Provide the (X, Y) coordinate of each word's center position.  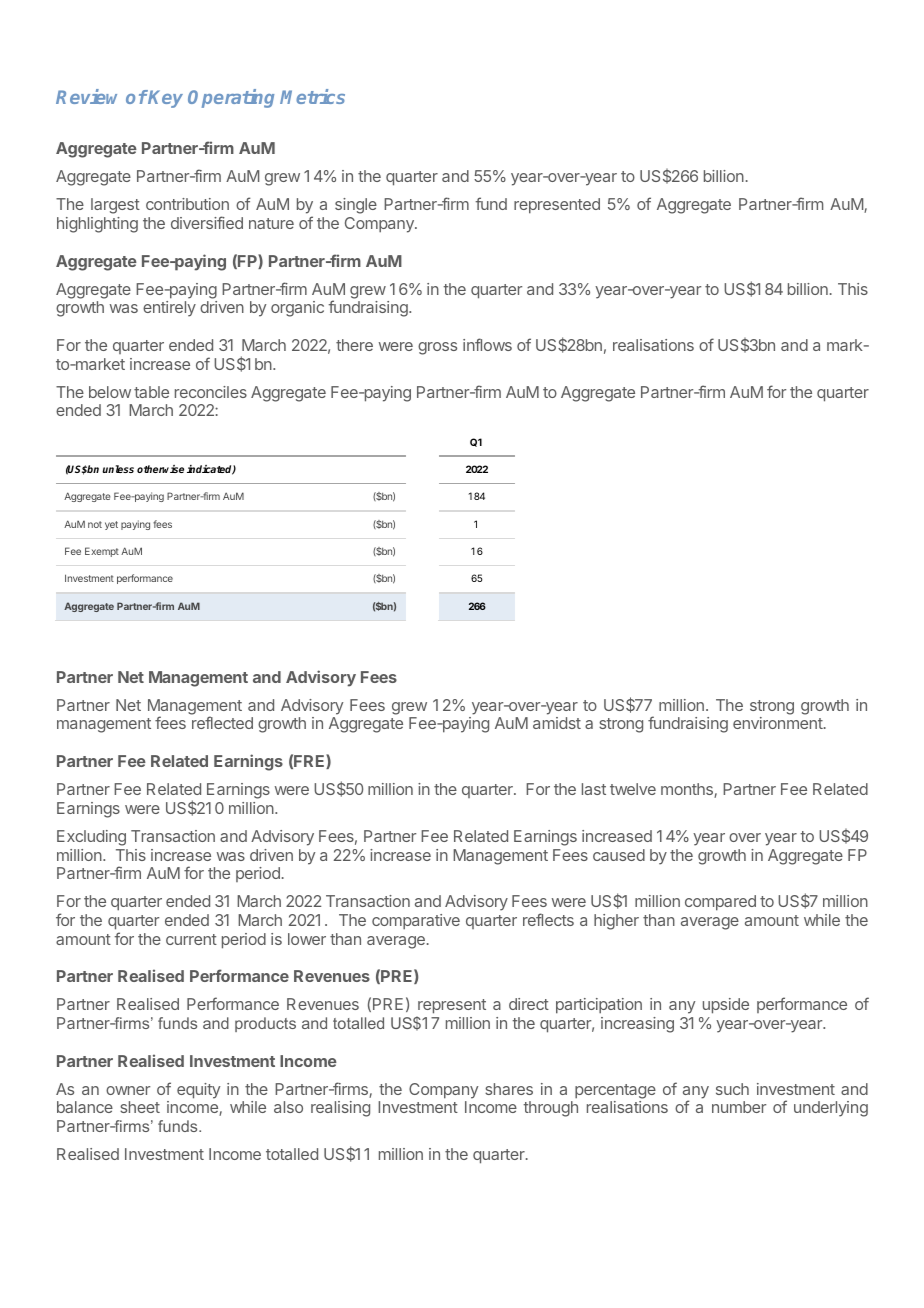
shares (509, 1089)
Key (165, 99)
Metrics (312, 96)
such (732, 1089)
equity (198, 1091)
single (356, 206)
